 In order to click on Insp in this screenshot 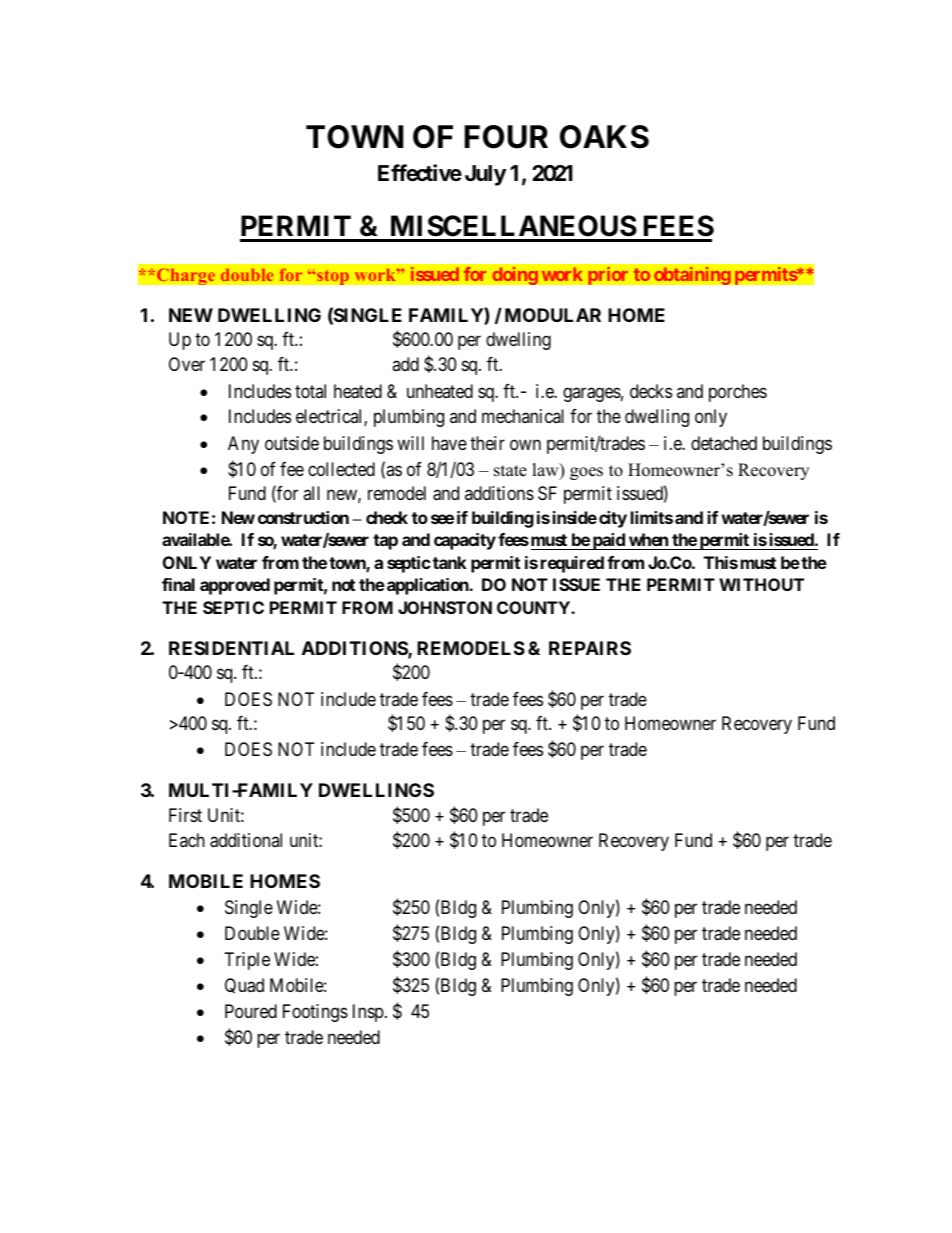, I will do `click(368, 1013)`.
